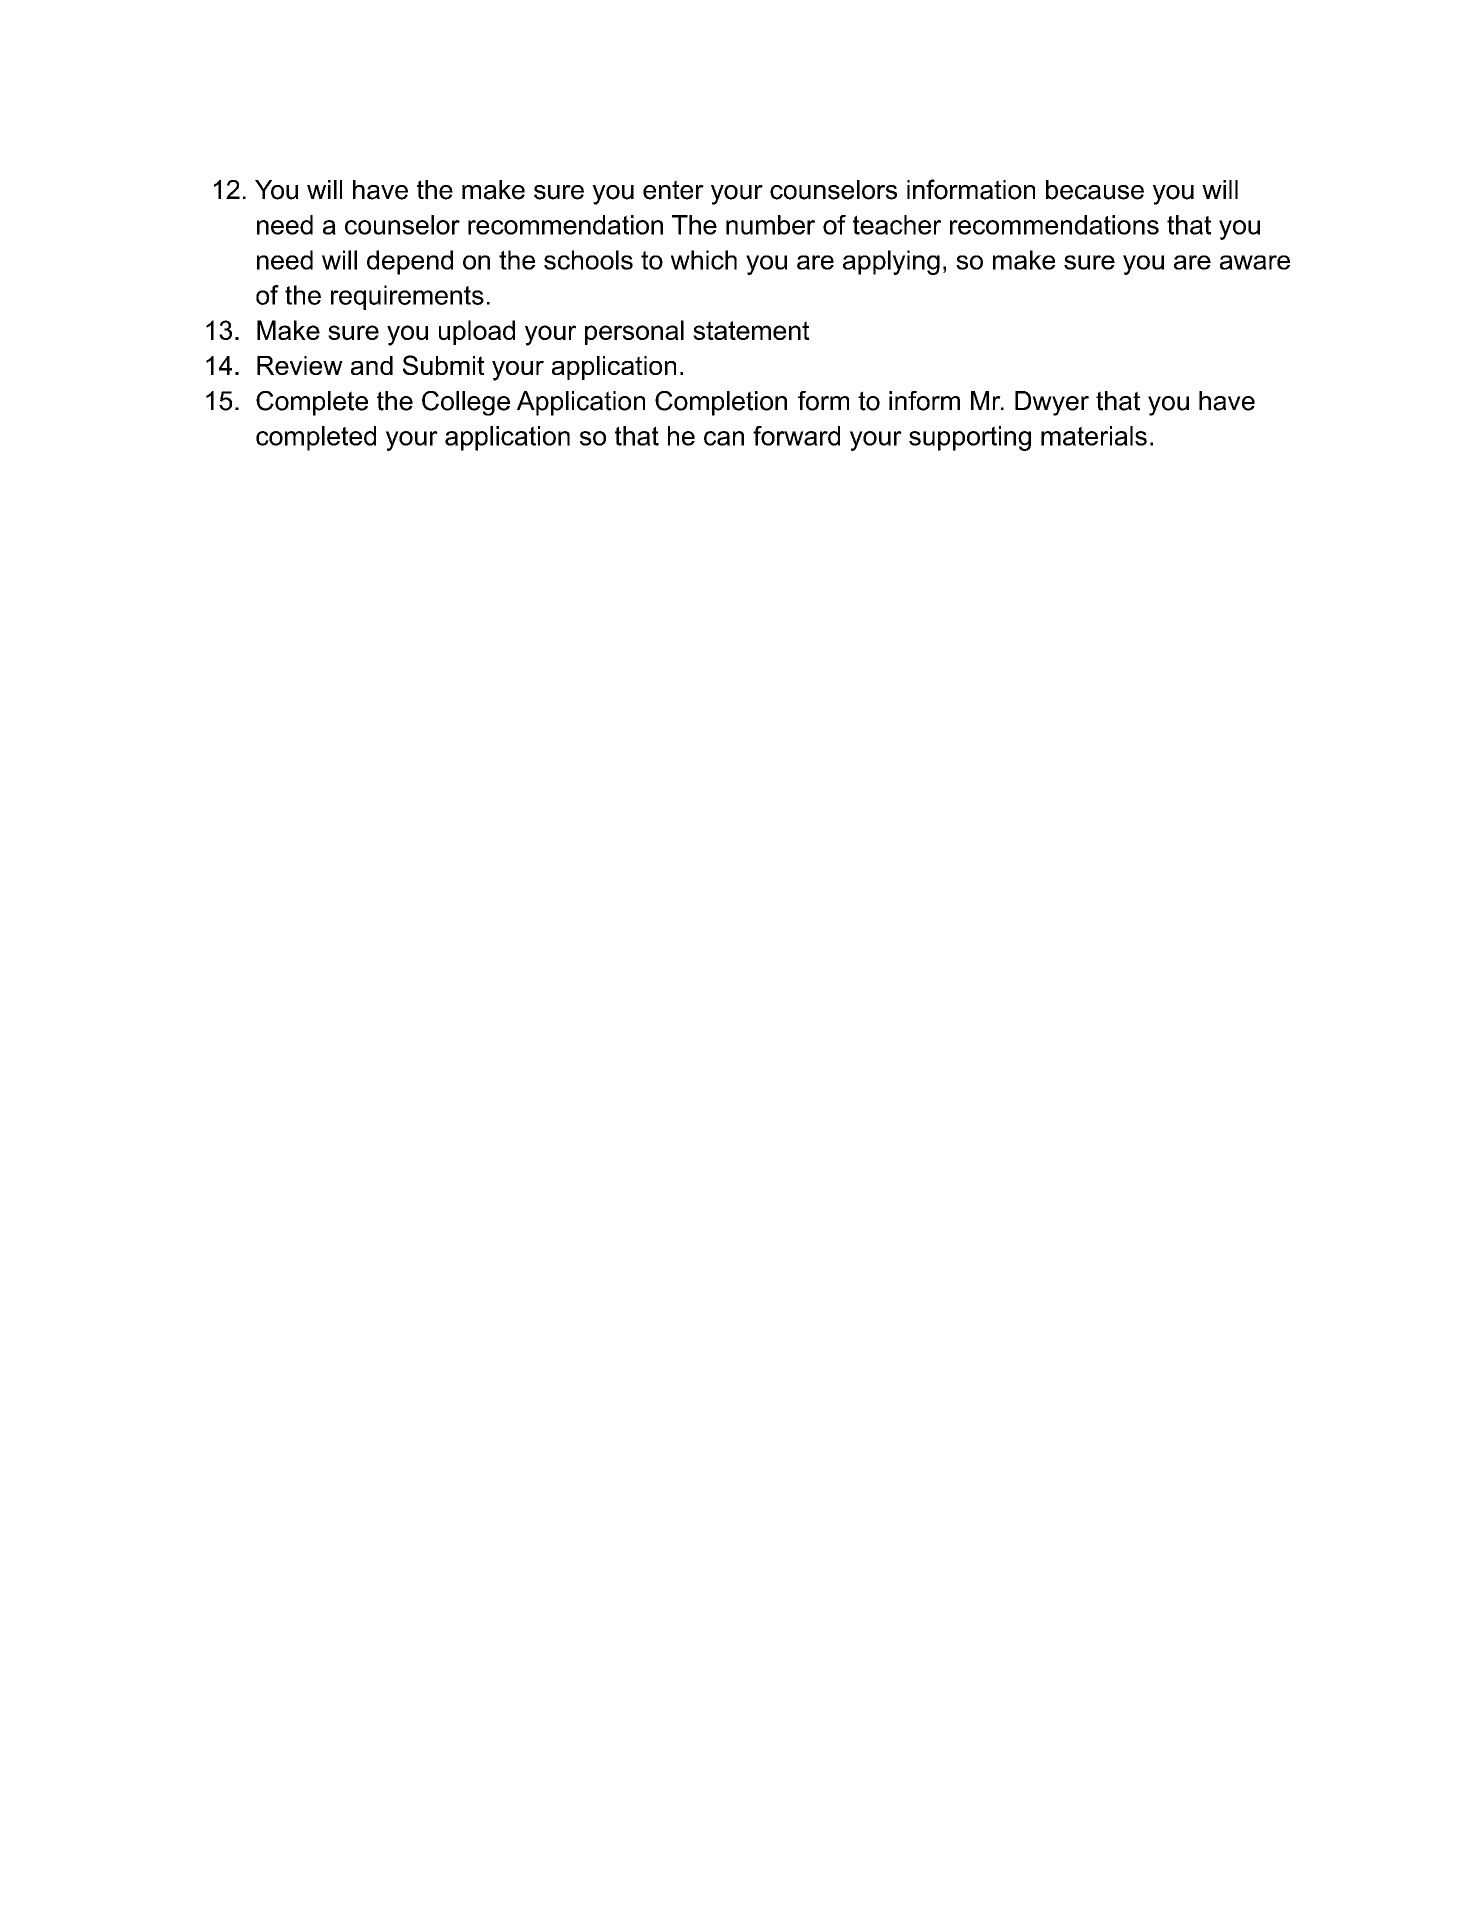  I want to click on College, so click(466, 403).
